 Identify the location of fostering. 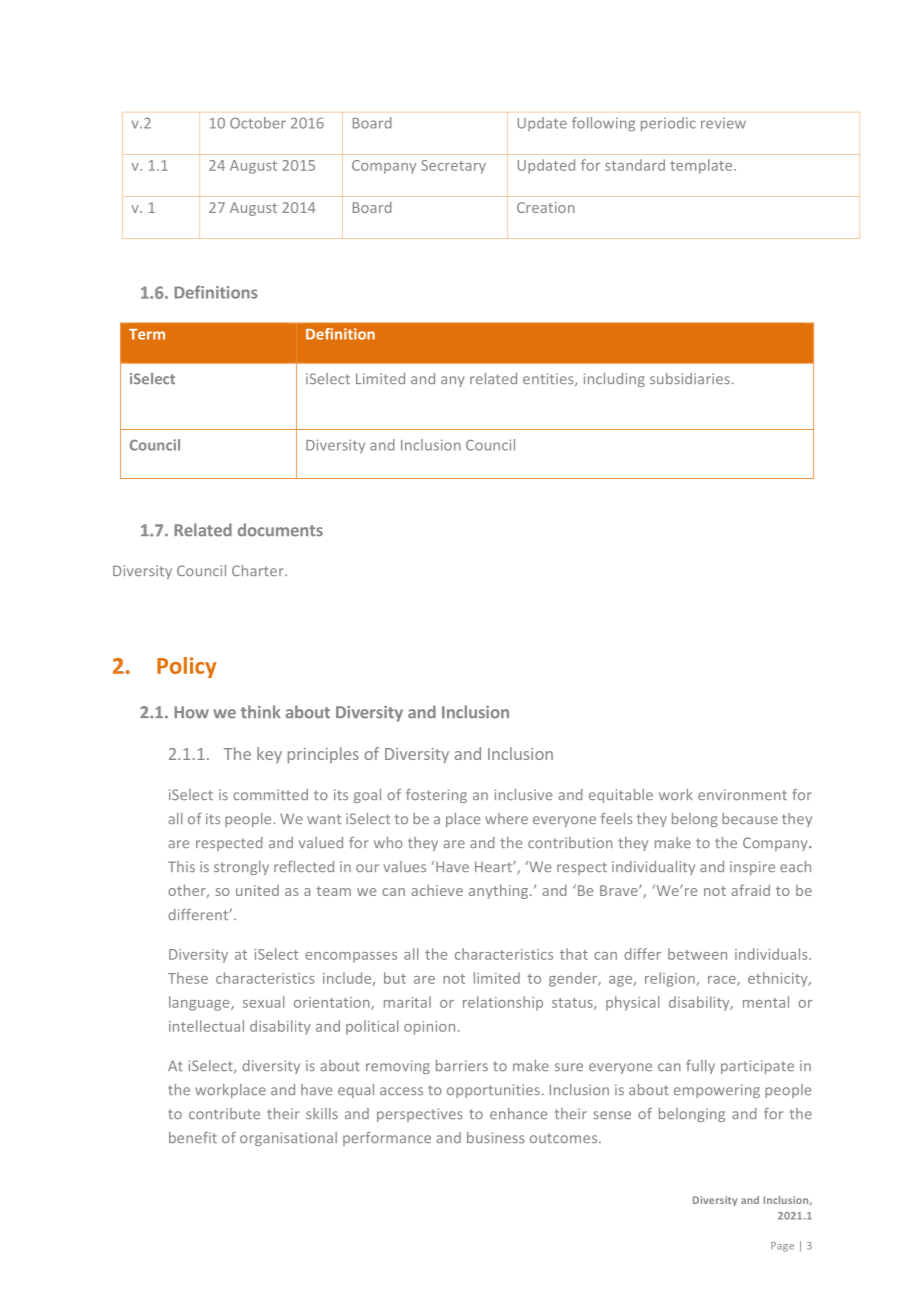
(436, 796).
